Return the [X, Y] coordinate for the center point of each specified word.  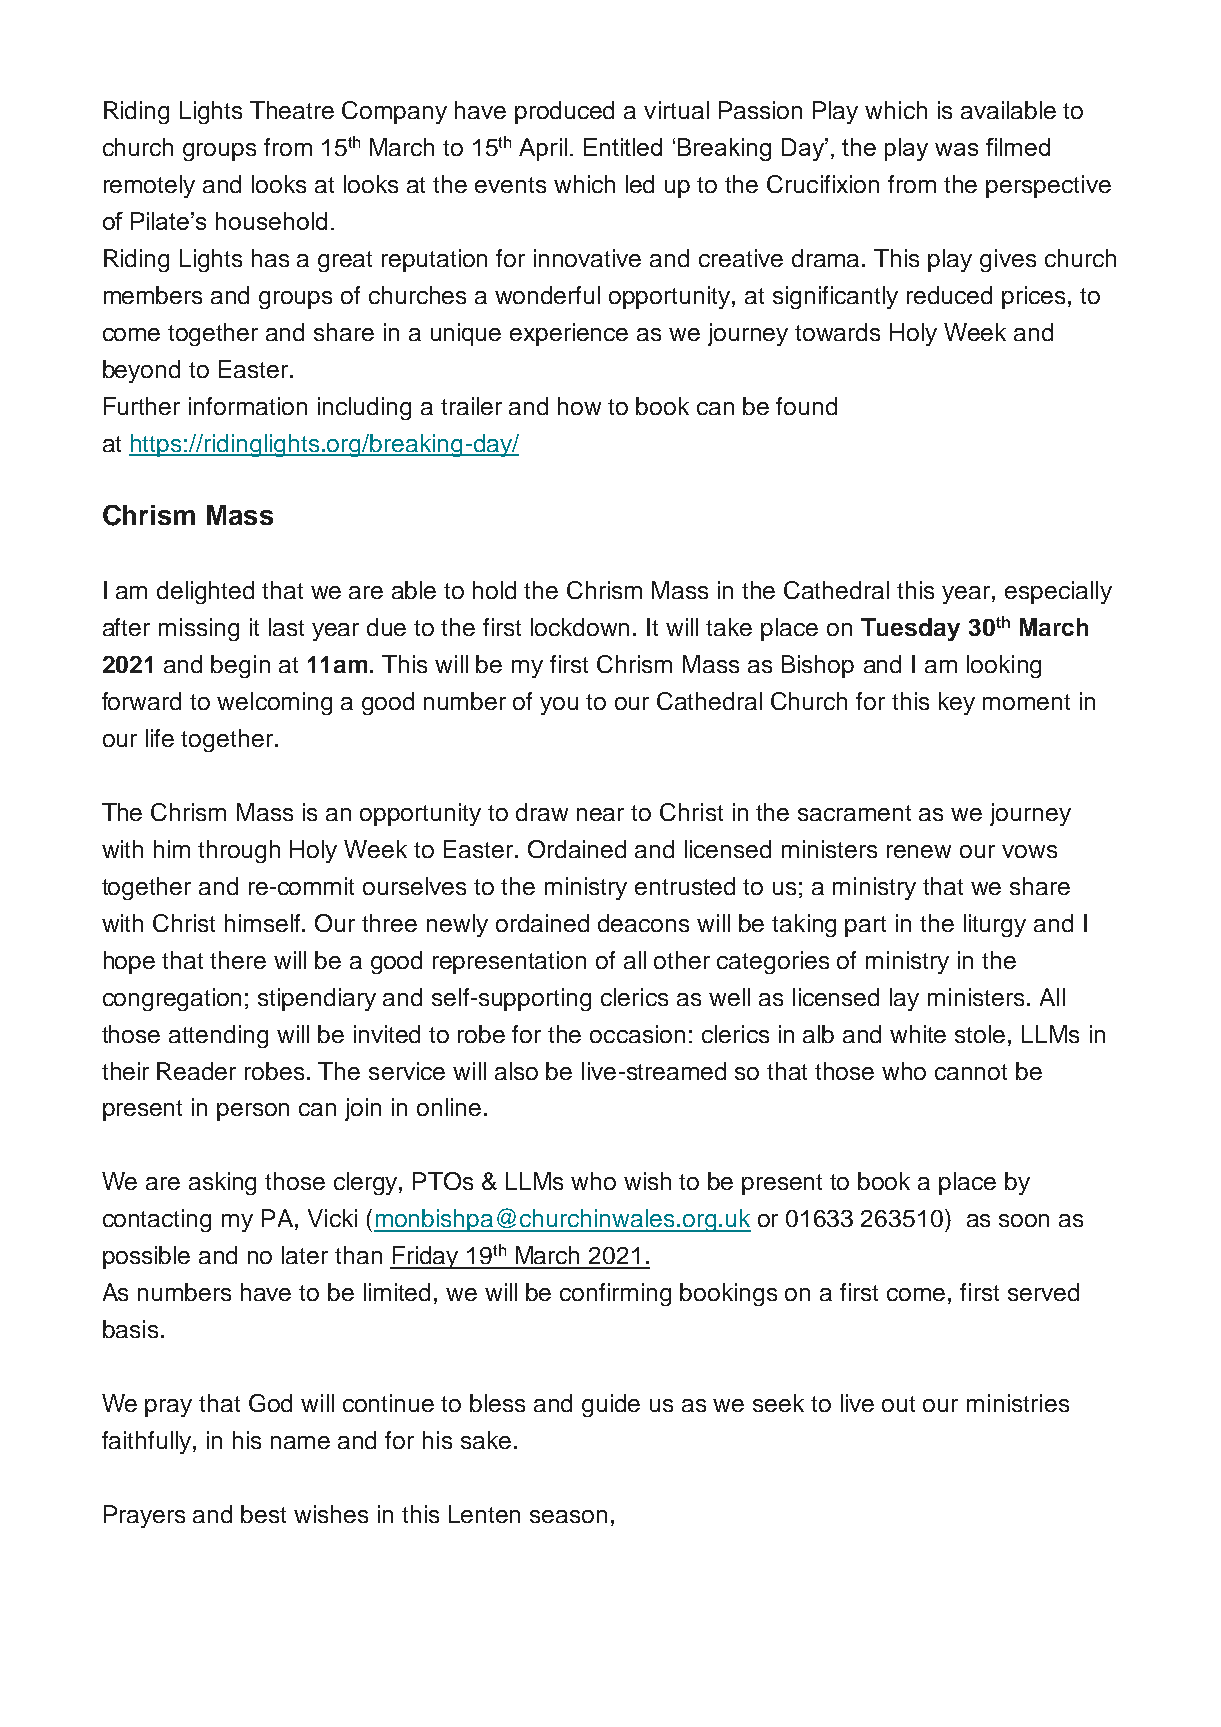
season [568, 1516]
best [263, 1514]
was [956, 149]
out [898, 1404]
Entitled [623, 147]
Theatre [292, 110]
